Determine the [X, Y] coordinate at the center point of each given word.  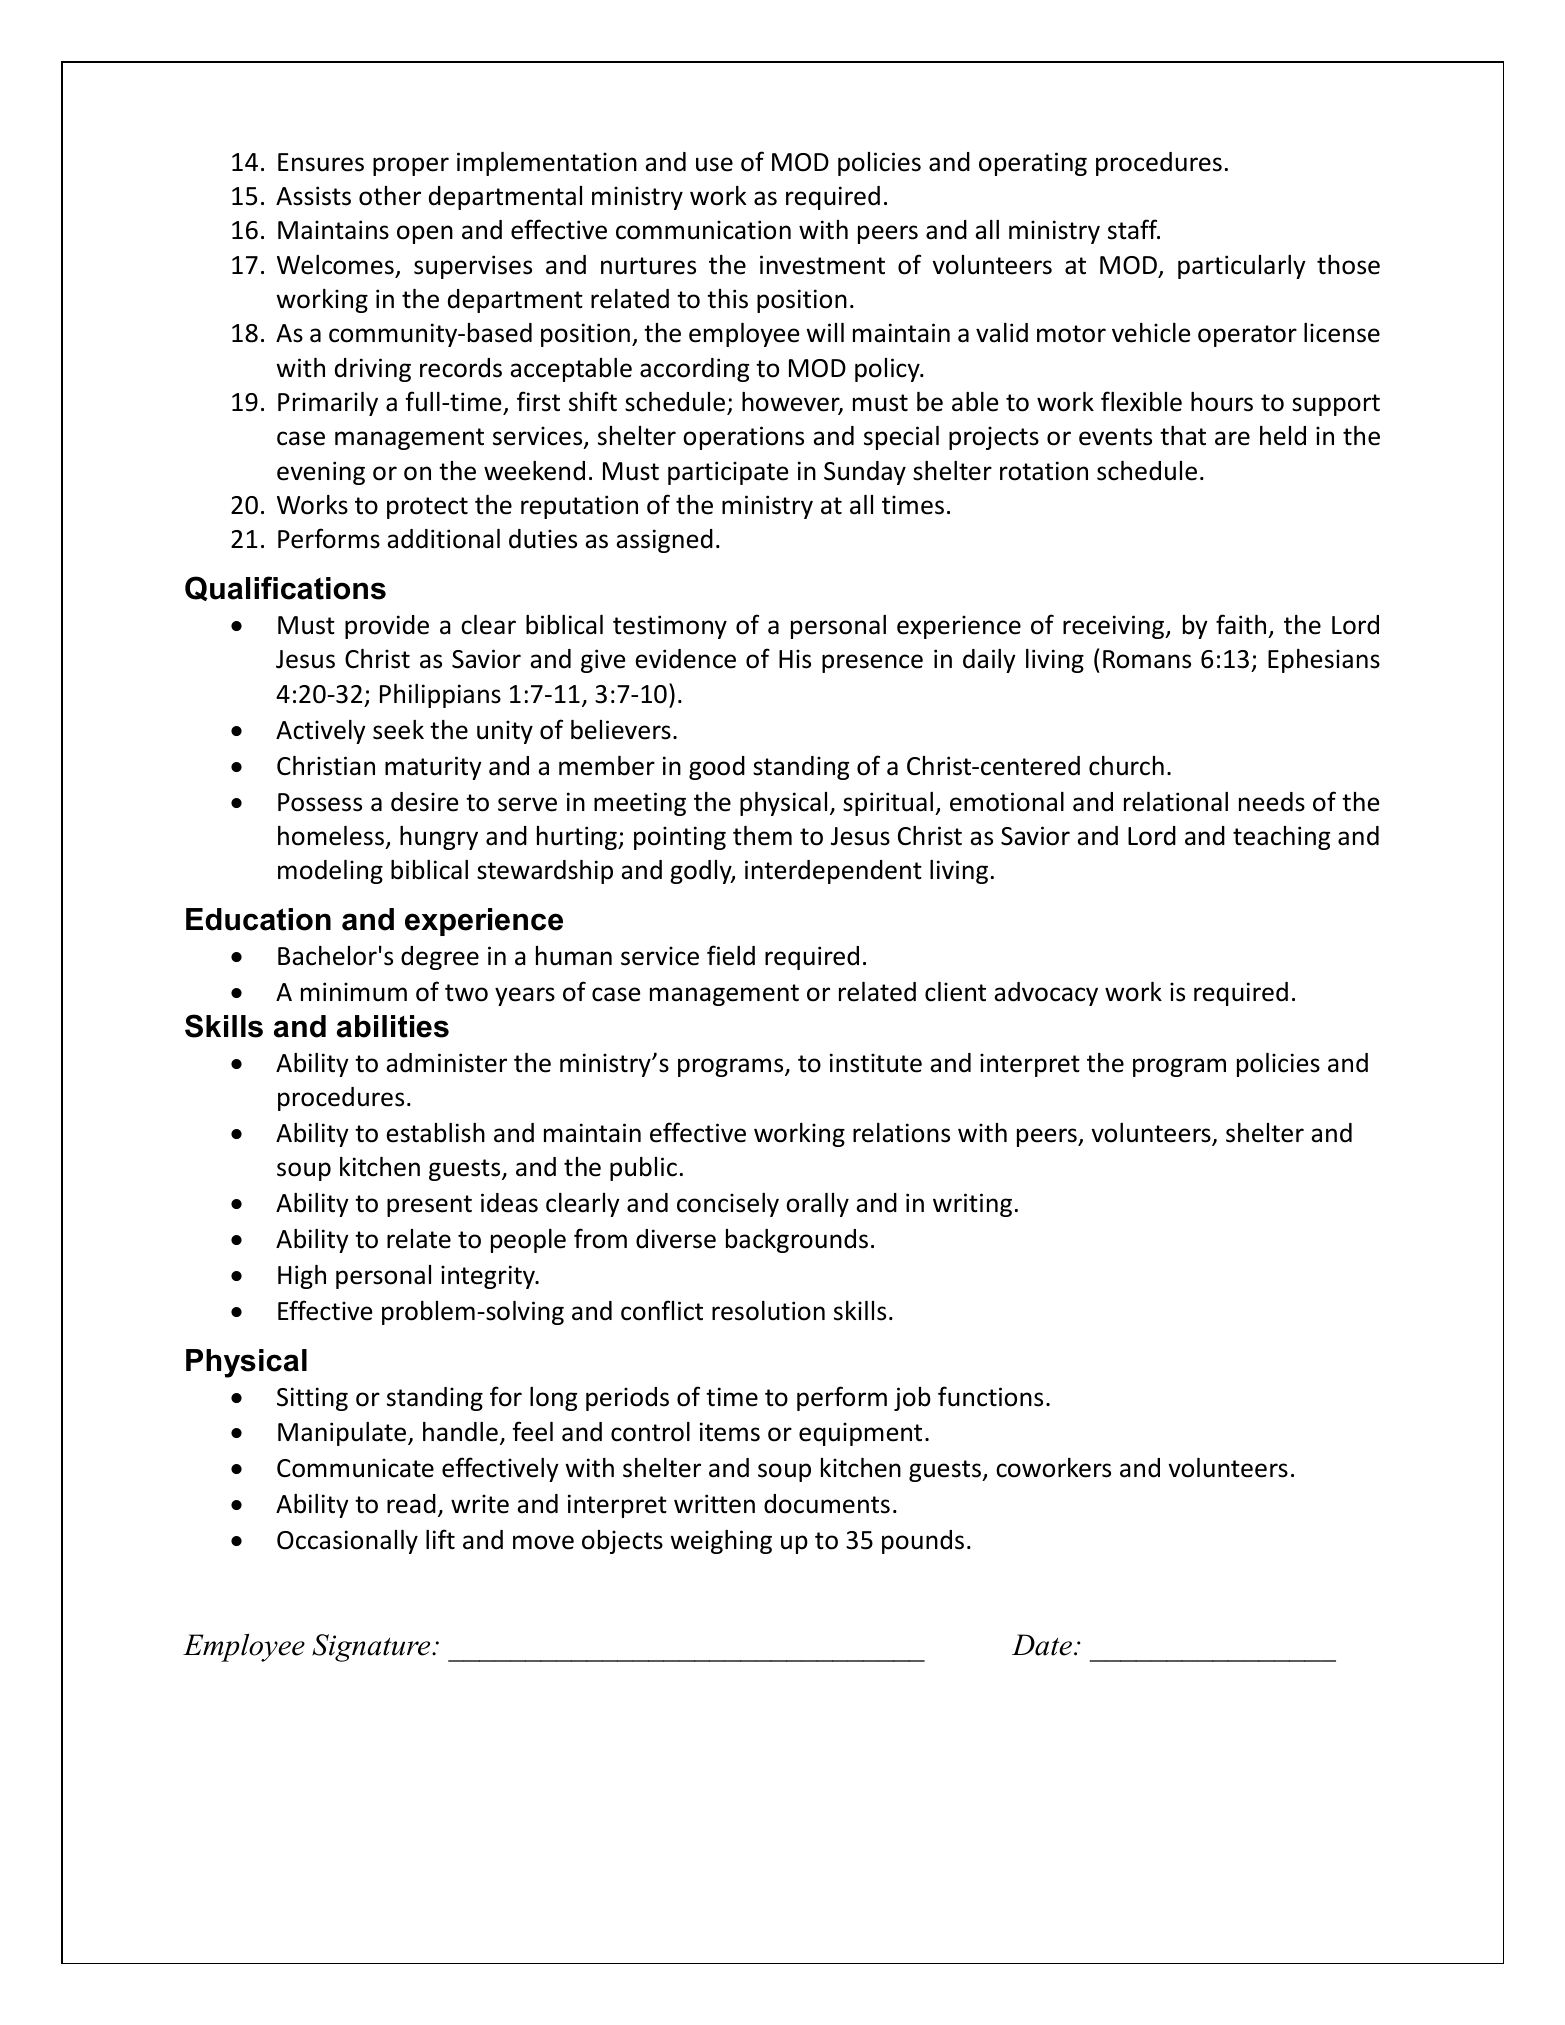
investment [822, 265]
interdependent [833, 872]
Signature [372, 1648]
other [390, 196]
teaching [1281, 838]
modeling [330, 872]
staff [1134, 229]
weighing [721, 1542]
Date [1043, 1645]
